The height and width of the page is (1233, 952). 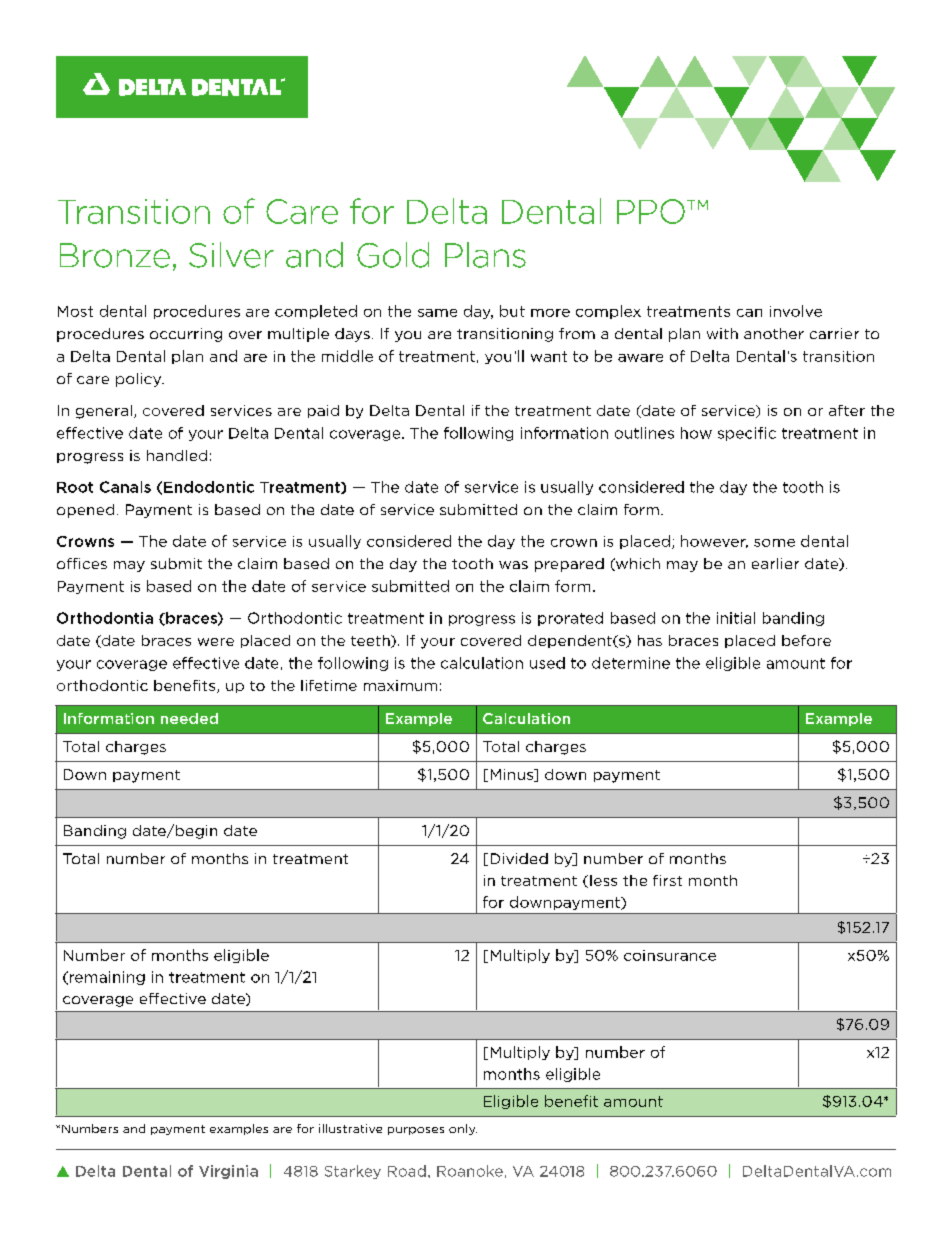 What do you see at coordinates (651, 211) in the page?
I see `PPO` at bounding box center [651, 211].
